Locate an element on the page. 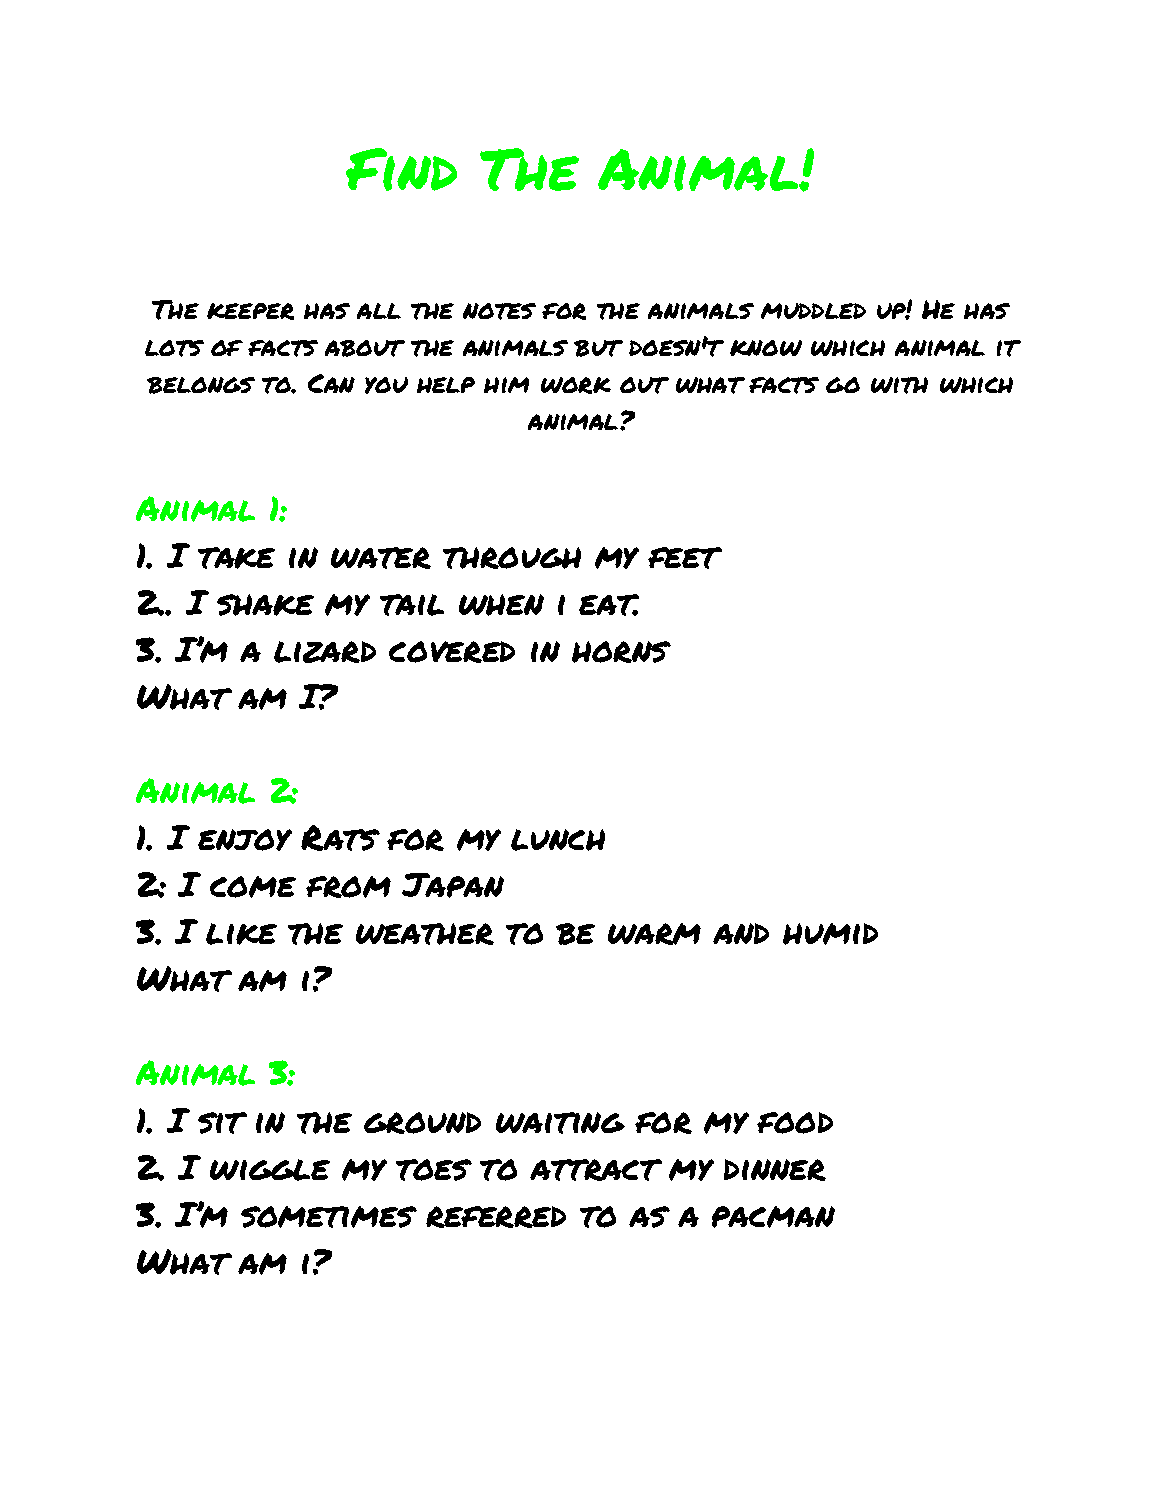 The height and width of the page is (1505, 1163). notes is located at coordinates (499, 311).
